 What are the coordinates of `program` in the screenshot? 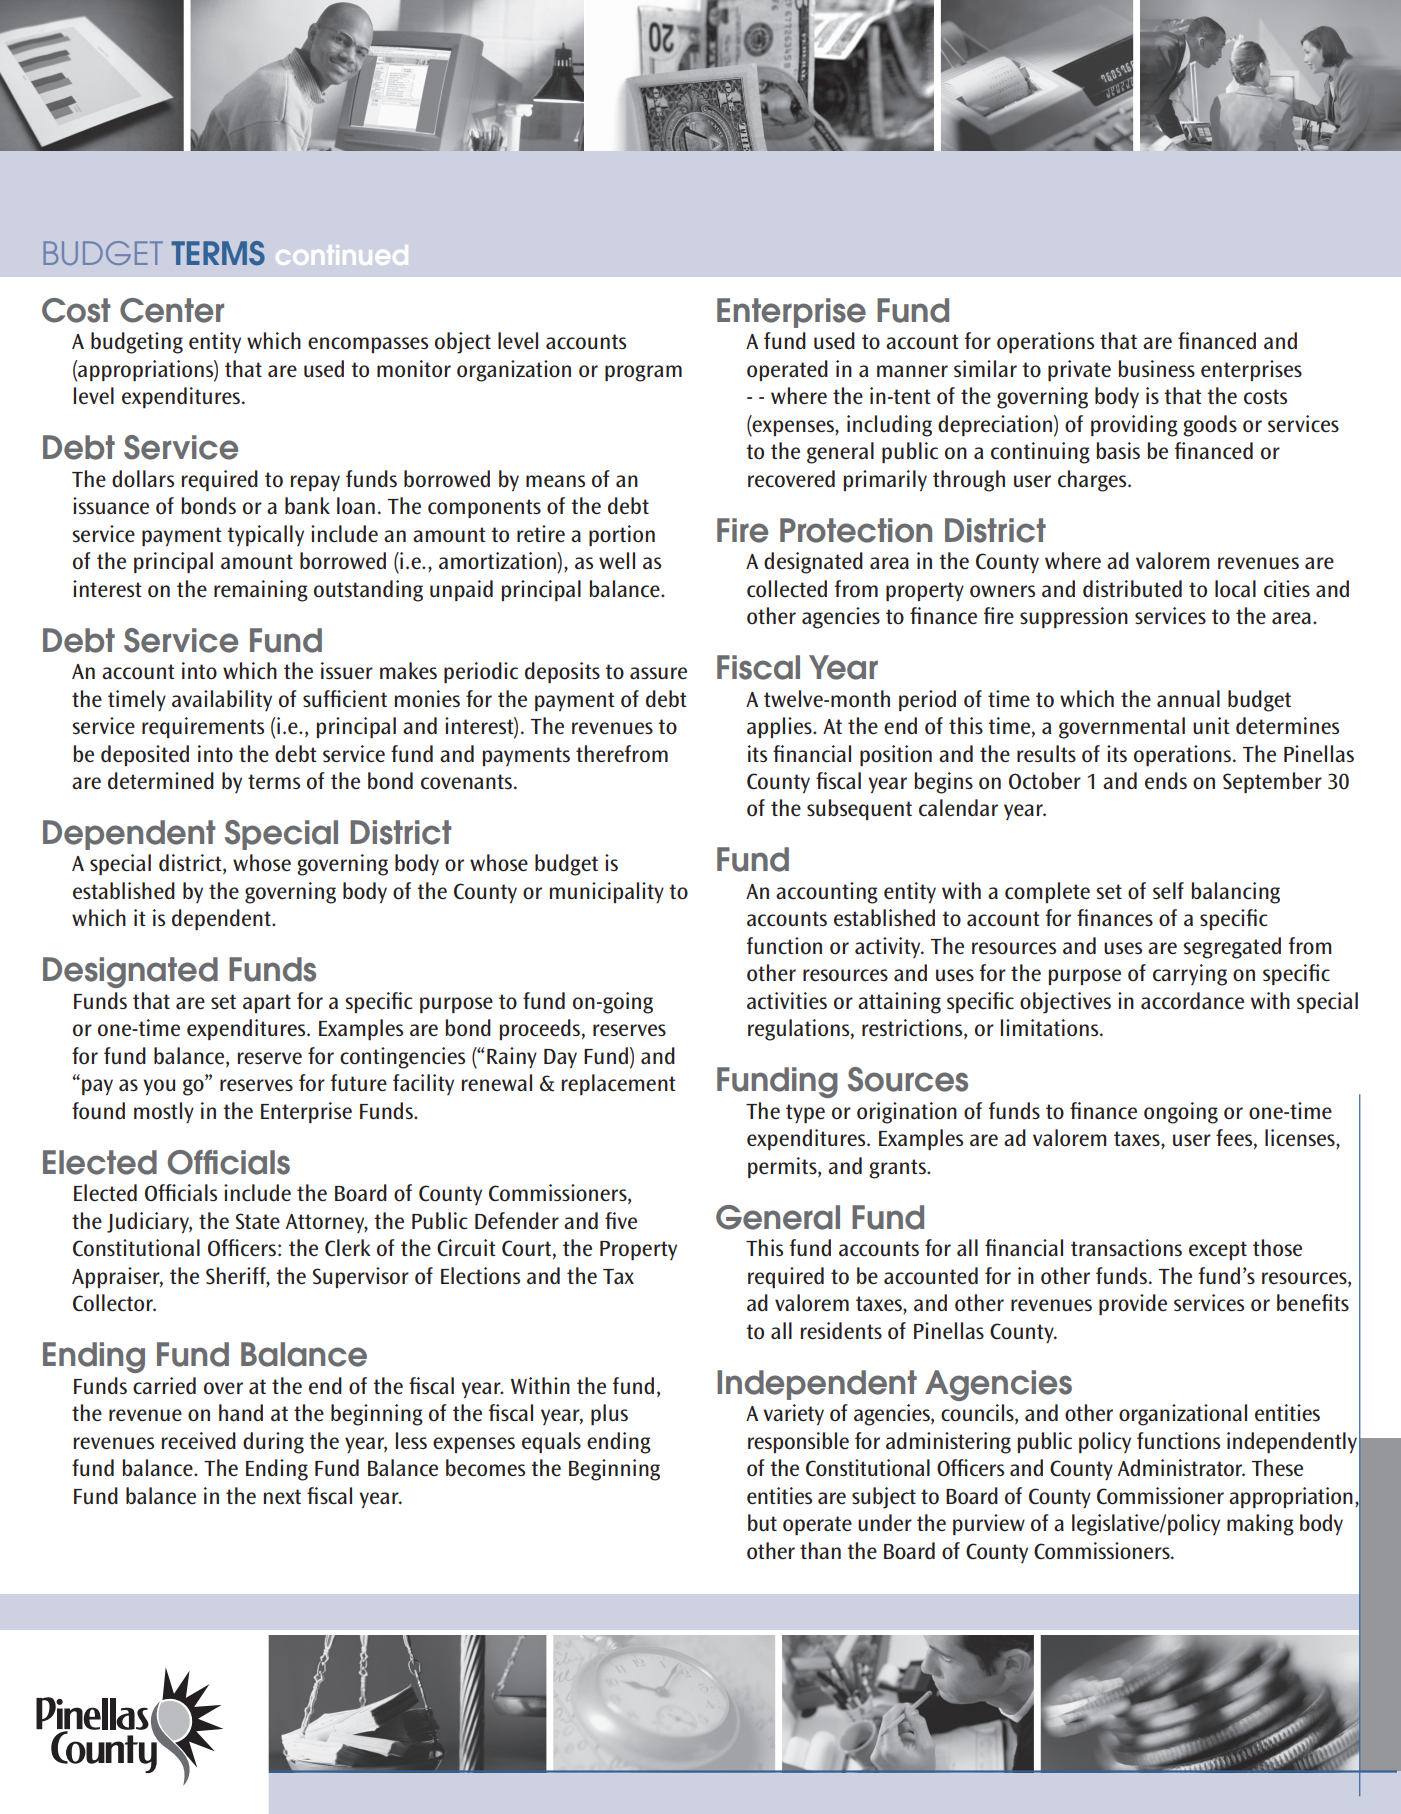 It's located at (643, 373).
